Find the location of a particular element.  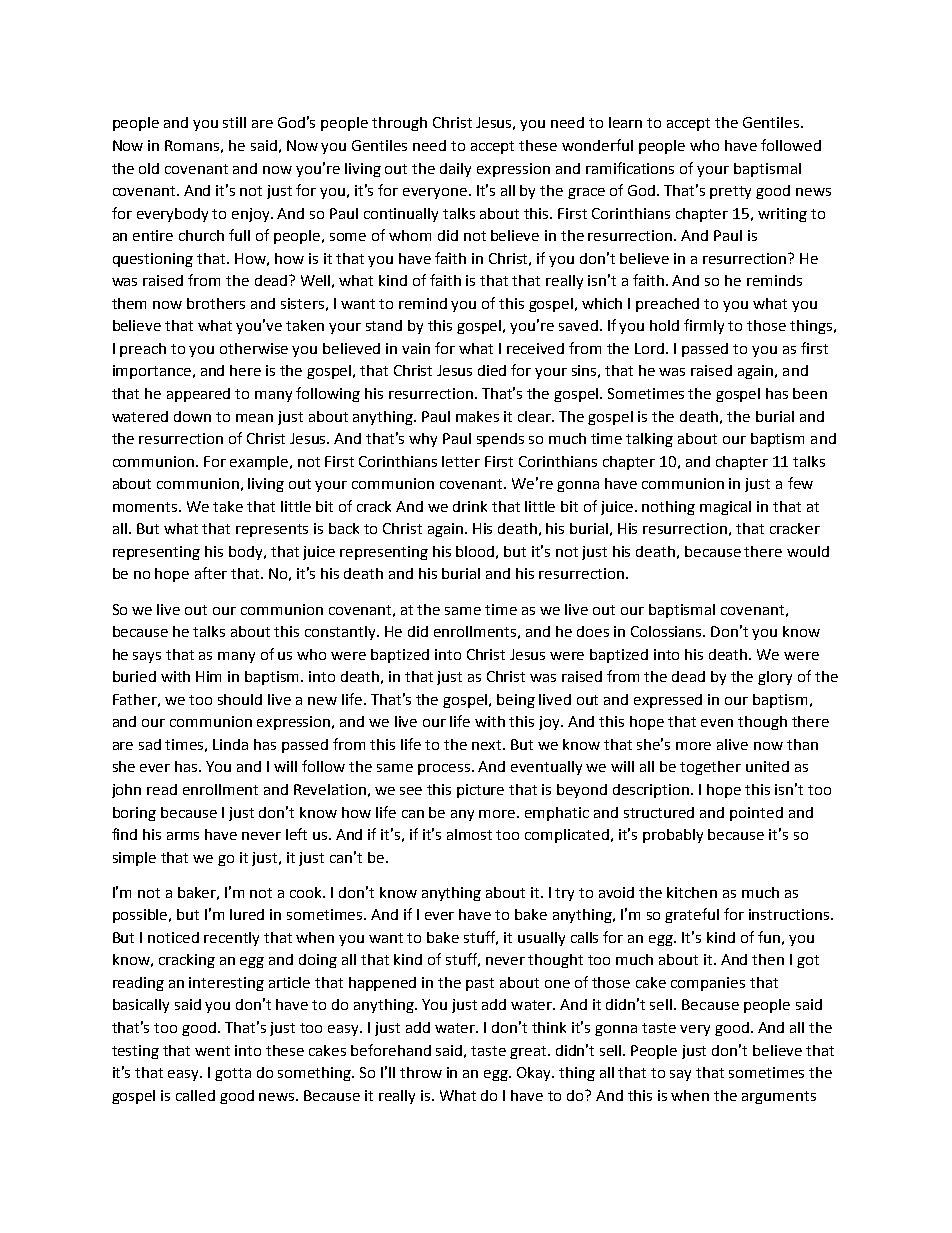

arms is located at coordinates (183, 836).
